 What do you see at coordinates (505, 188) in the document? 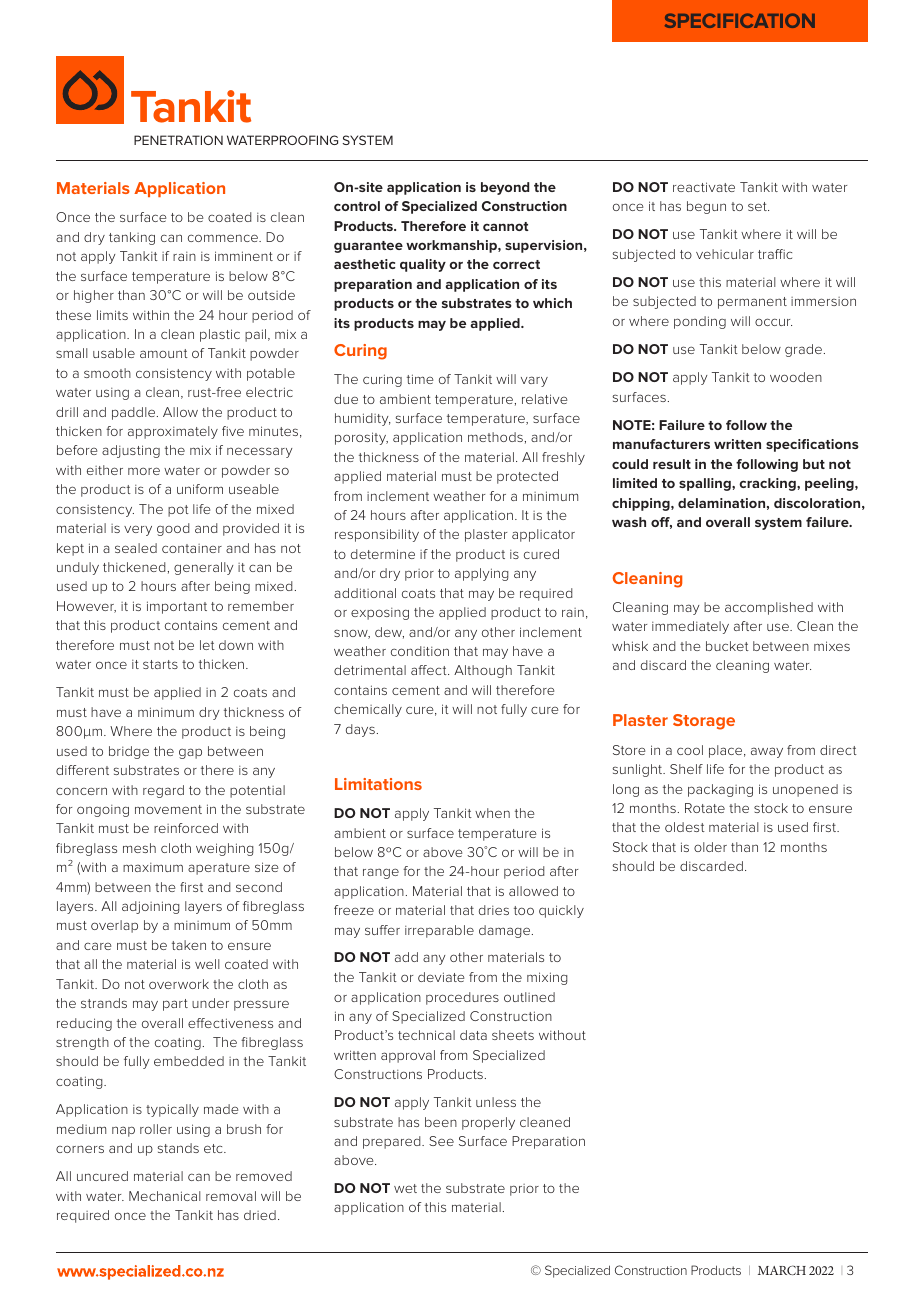
I see `beyond` at bounding box center [505, 188].
